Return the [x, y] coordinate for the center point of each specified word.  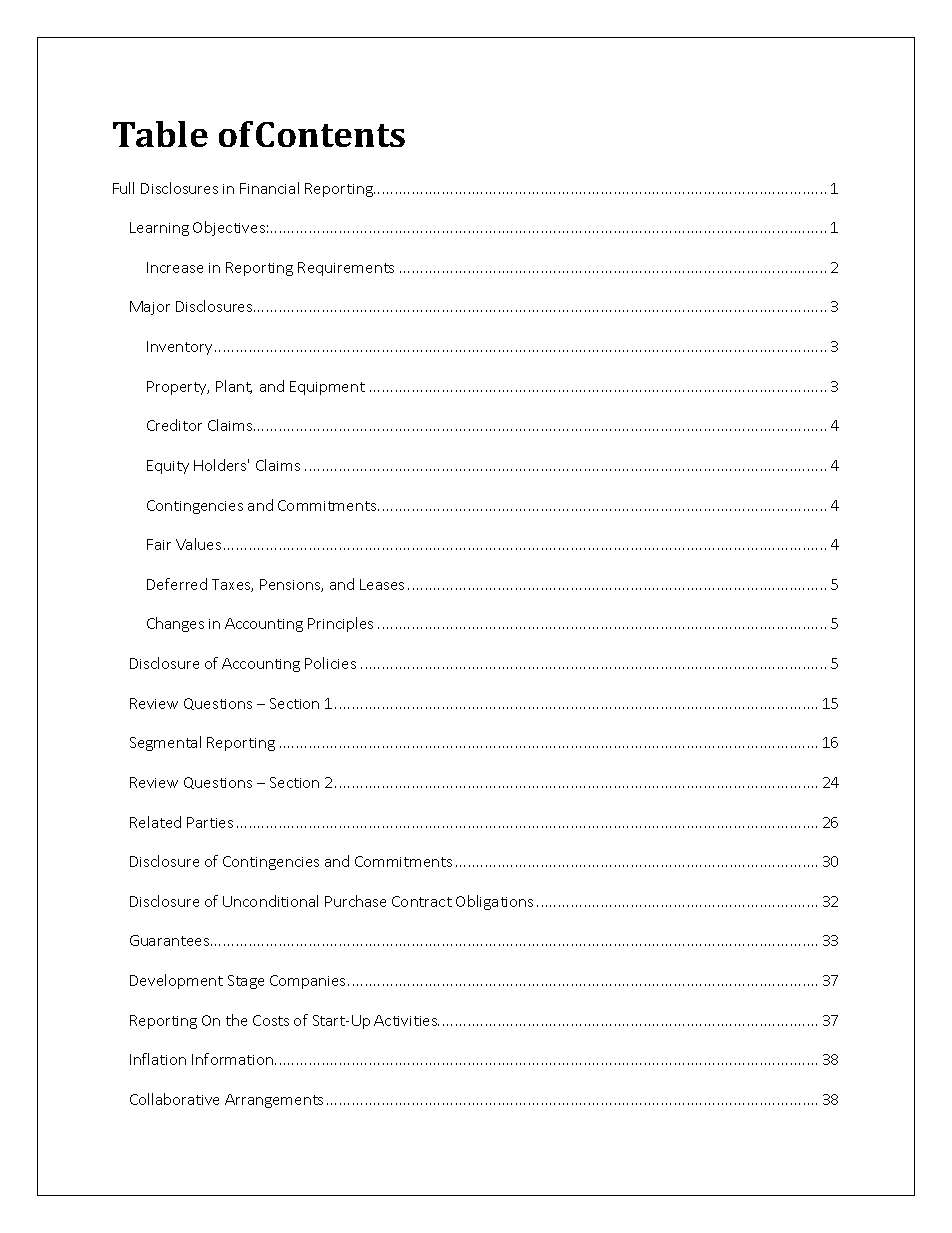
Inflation [158, 1059]
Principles [340, 624]
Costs [271, 1020]
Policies [330, 663]
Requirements [346, 269]
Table [160, 134]
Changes [175, 624]
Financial [269, 188]
